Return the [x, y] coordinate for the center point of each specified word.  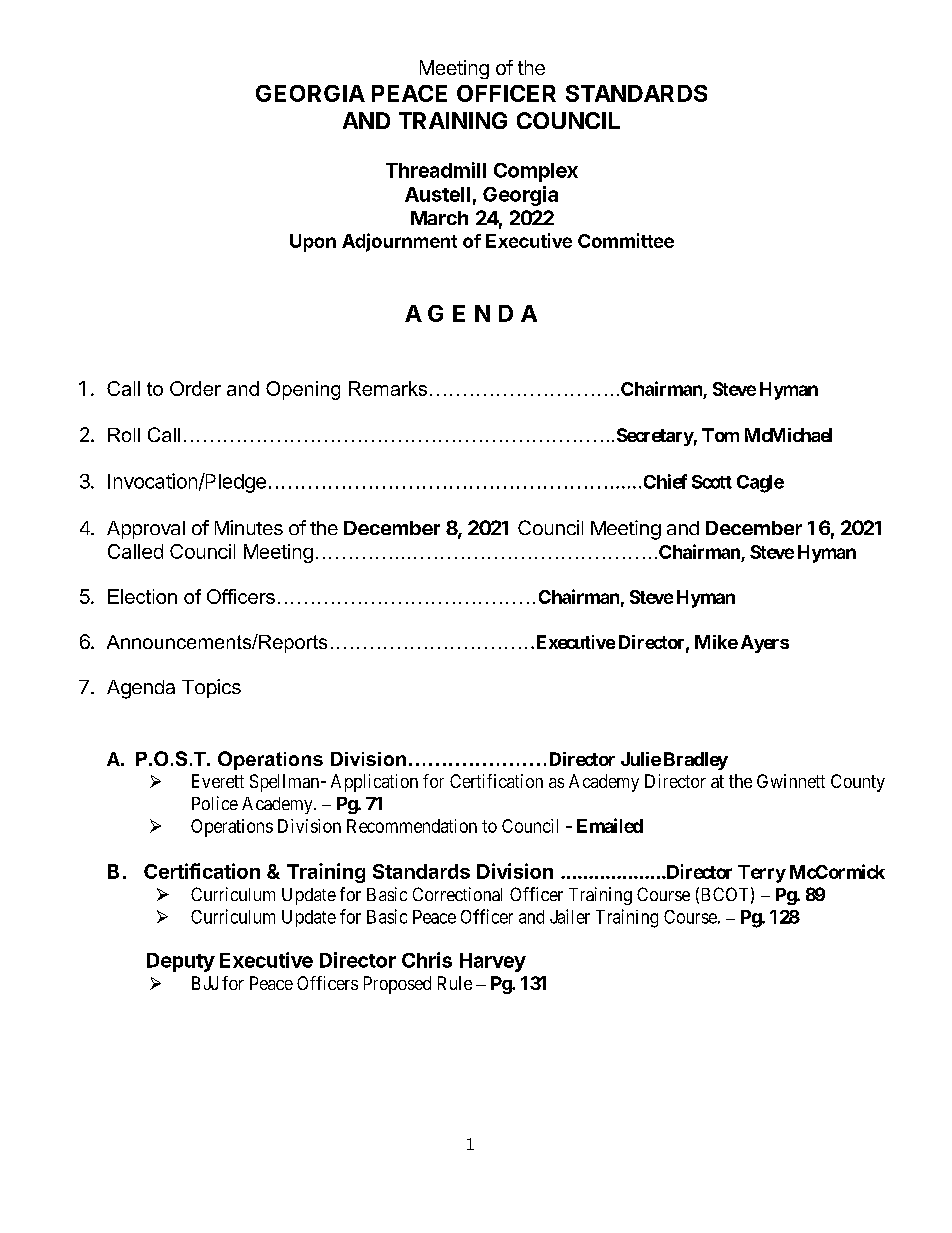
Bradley [696, 761]
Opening [303, 390]
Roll [124, 435]
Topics [211, 688]
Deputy [181, 962]
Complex [536, 172]
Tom [720, 435]
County [858, 783]
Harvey [493, 962]
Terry [762, 874]
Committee [626, 240]
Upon [313, 243]
